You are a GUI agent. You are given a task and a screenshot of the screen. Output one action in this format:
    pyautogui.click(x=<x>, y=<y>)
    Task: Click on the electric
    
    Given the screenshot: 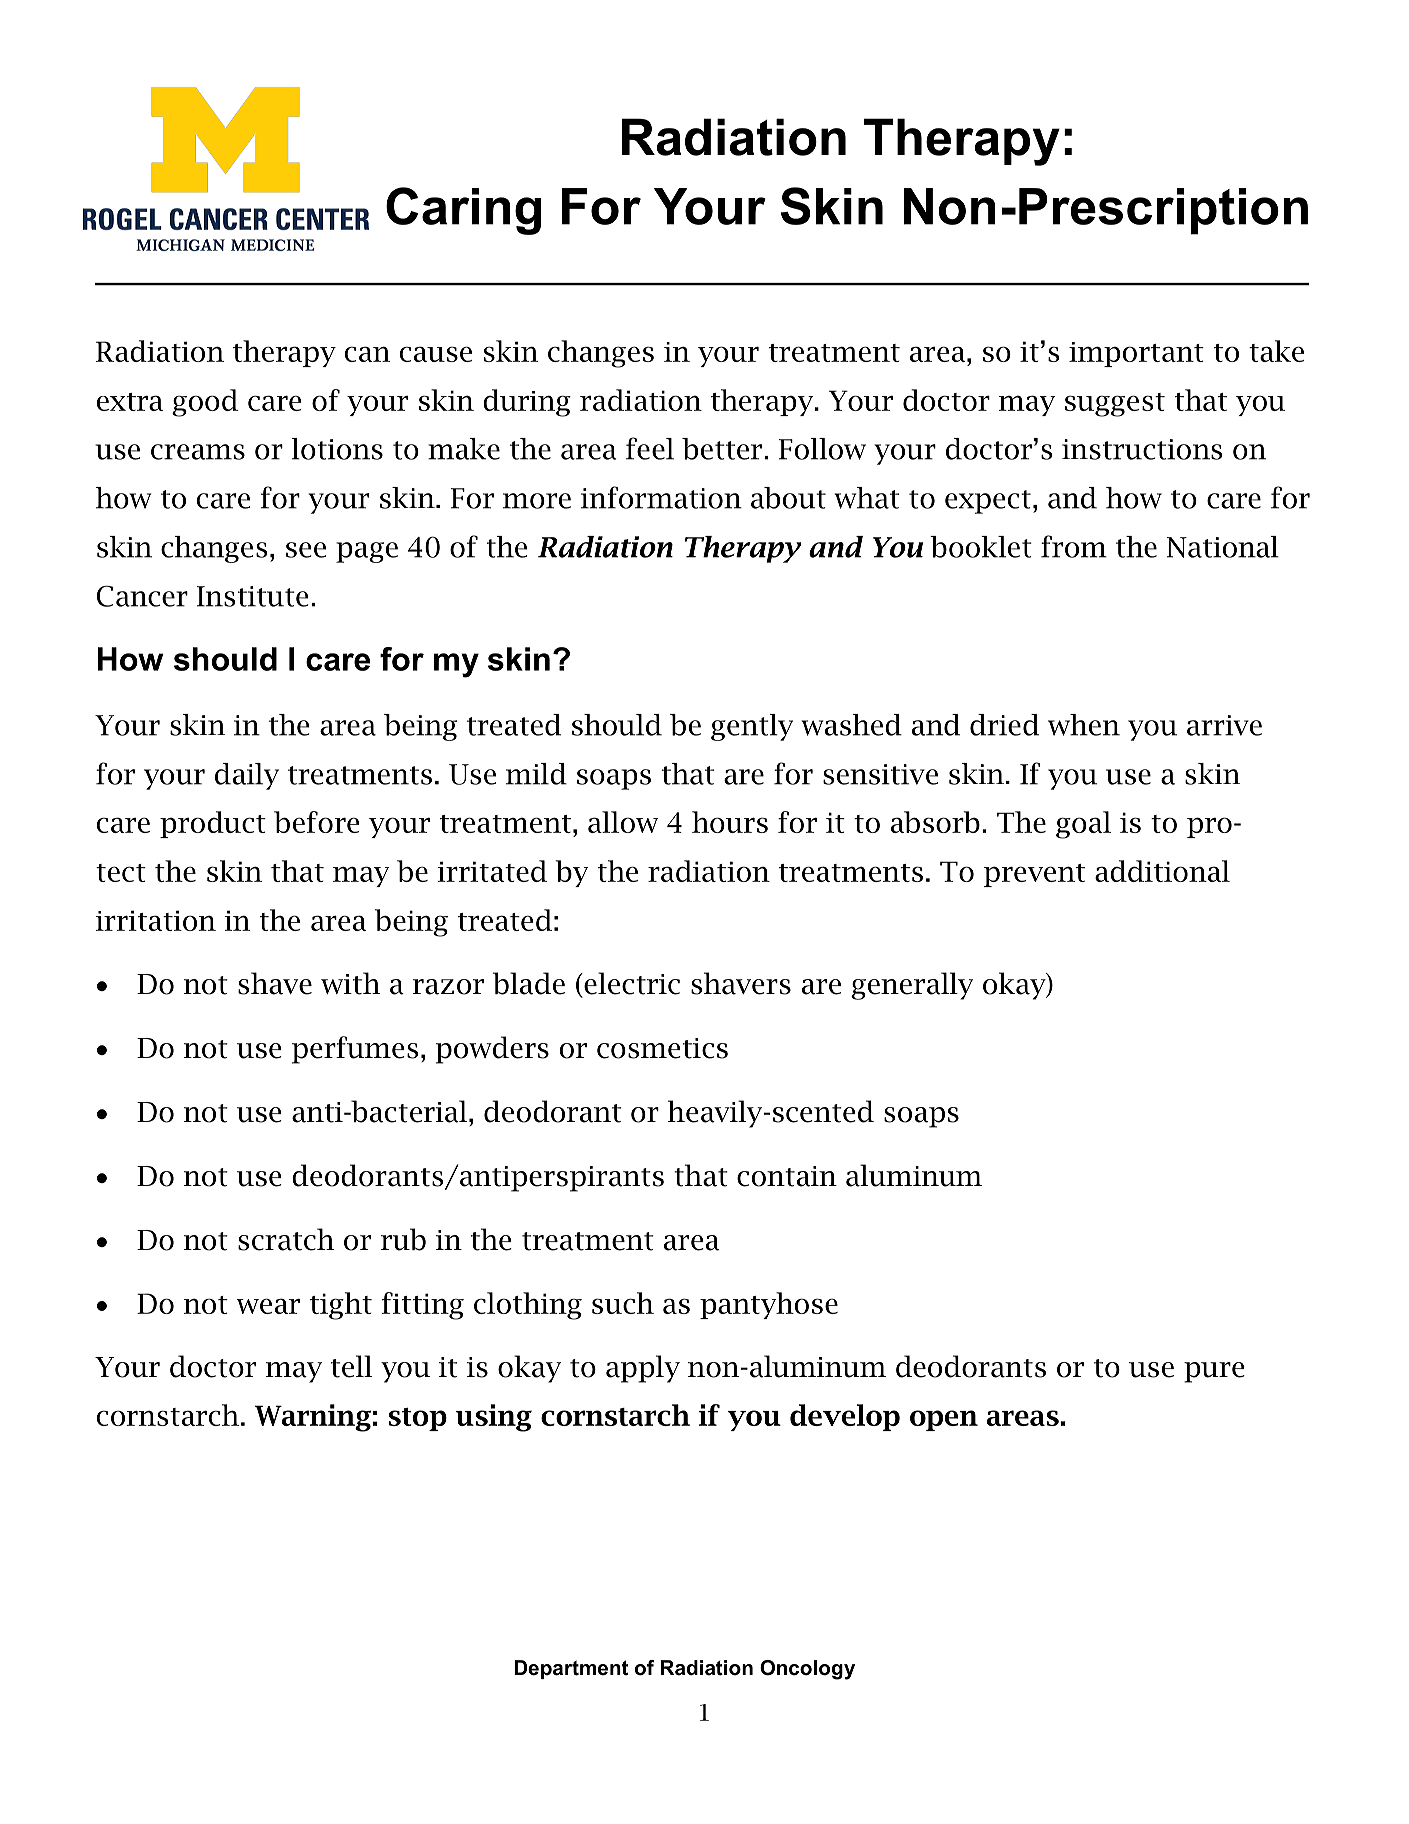 What is the action you would take?
    pyautogui.click(x=631, y=983)
